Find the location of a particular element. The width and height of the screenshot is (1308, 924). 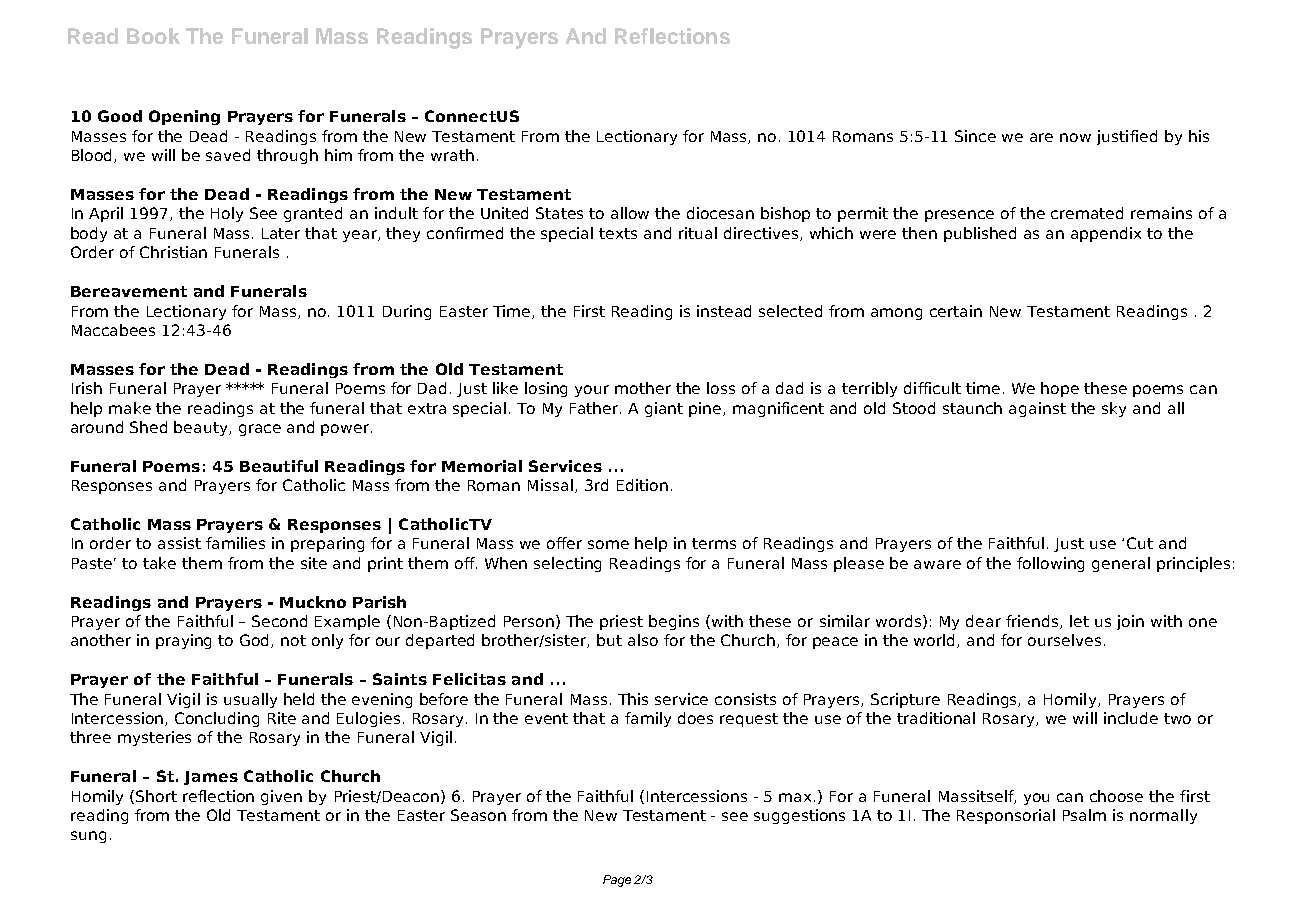

Book is located at coordinates (153, 36).
